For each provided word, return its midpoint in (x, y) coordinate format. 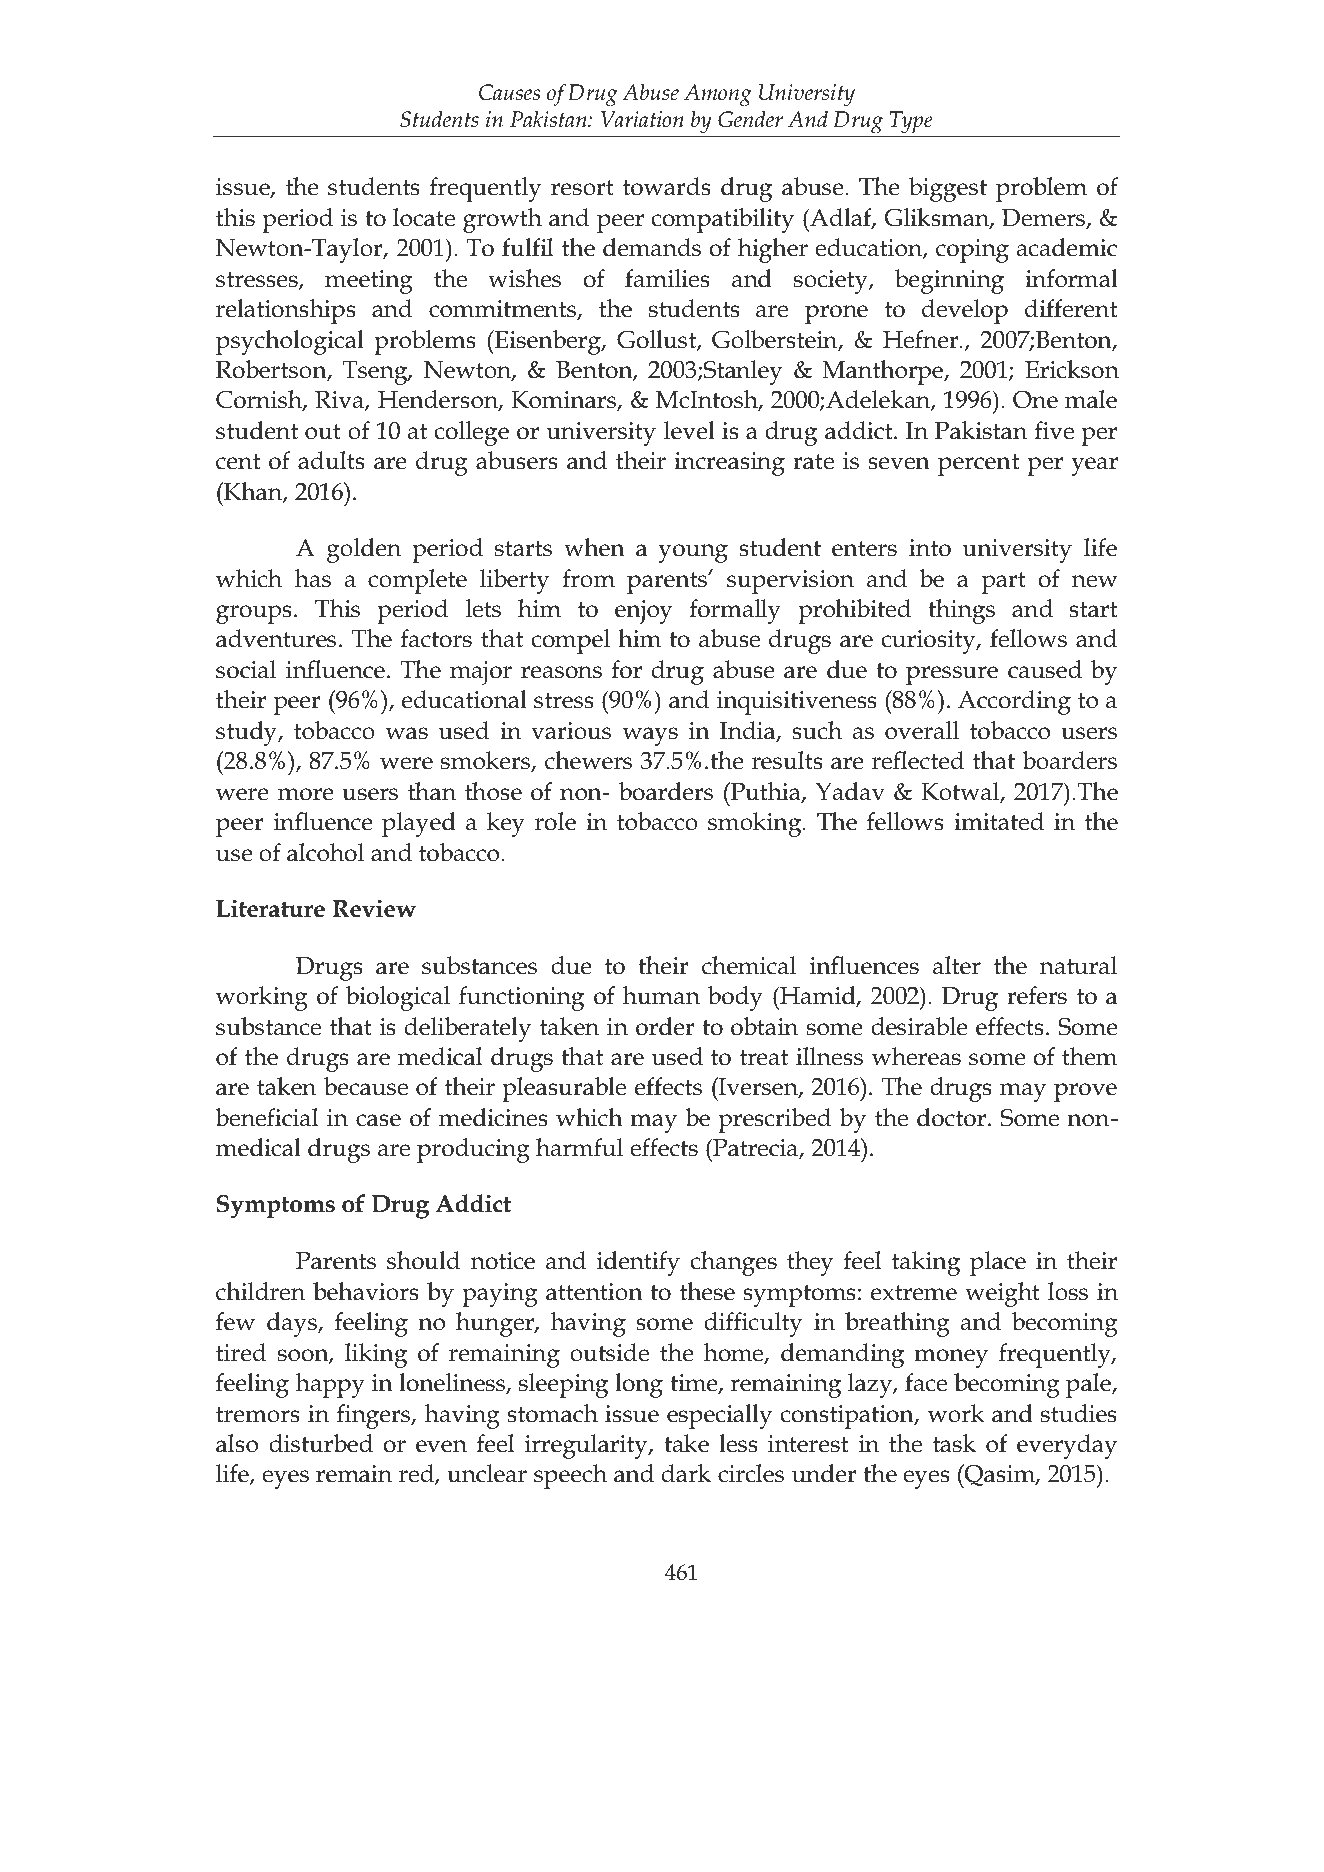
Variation (642, 119)
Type (911, 122)
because (366, 1086)
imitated (999, 821)
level (689, 430)
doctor (951, 1117)
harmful (579, 1147)
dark (686, 1473)
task (954, 1443)
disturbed (321, 1443)
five (1054, 430)
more (306, 794)
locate (424, 217)
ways (650, 736)
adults (331, 460)
